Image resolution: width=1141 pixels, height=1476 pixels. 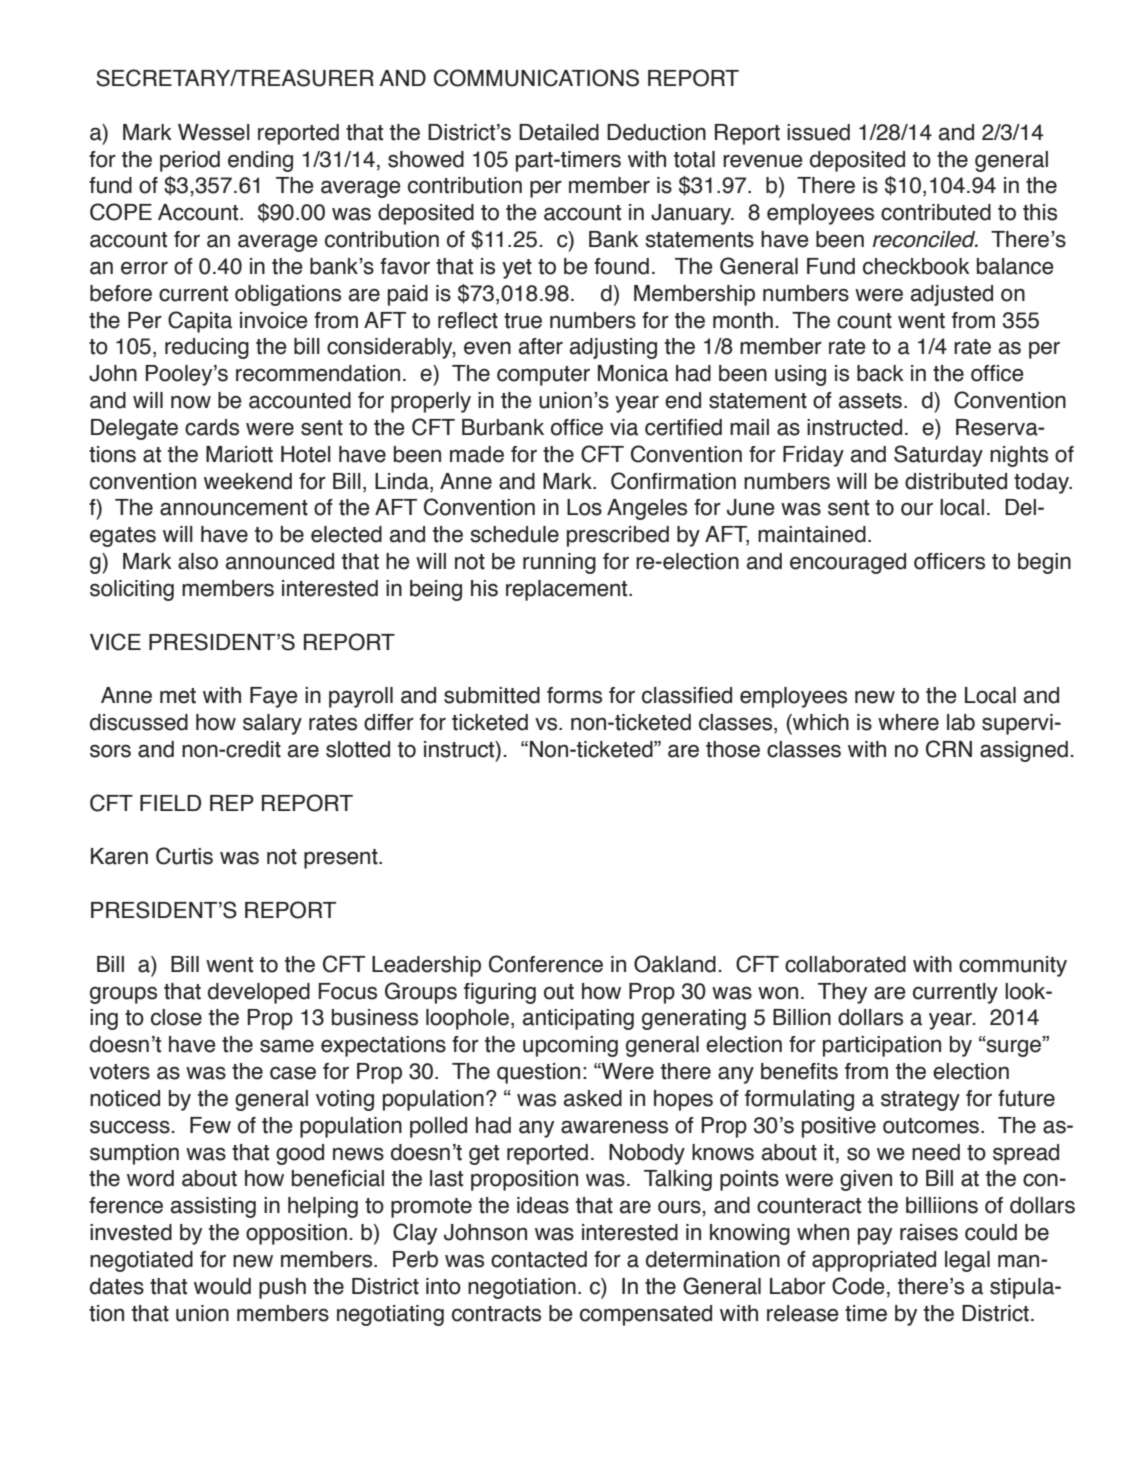 I want to click on those, so click(x=733, y=749).
